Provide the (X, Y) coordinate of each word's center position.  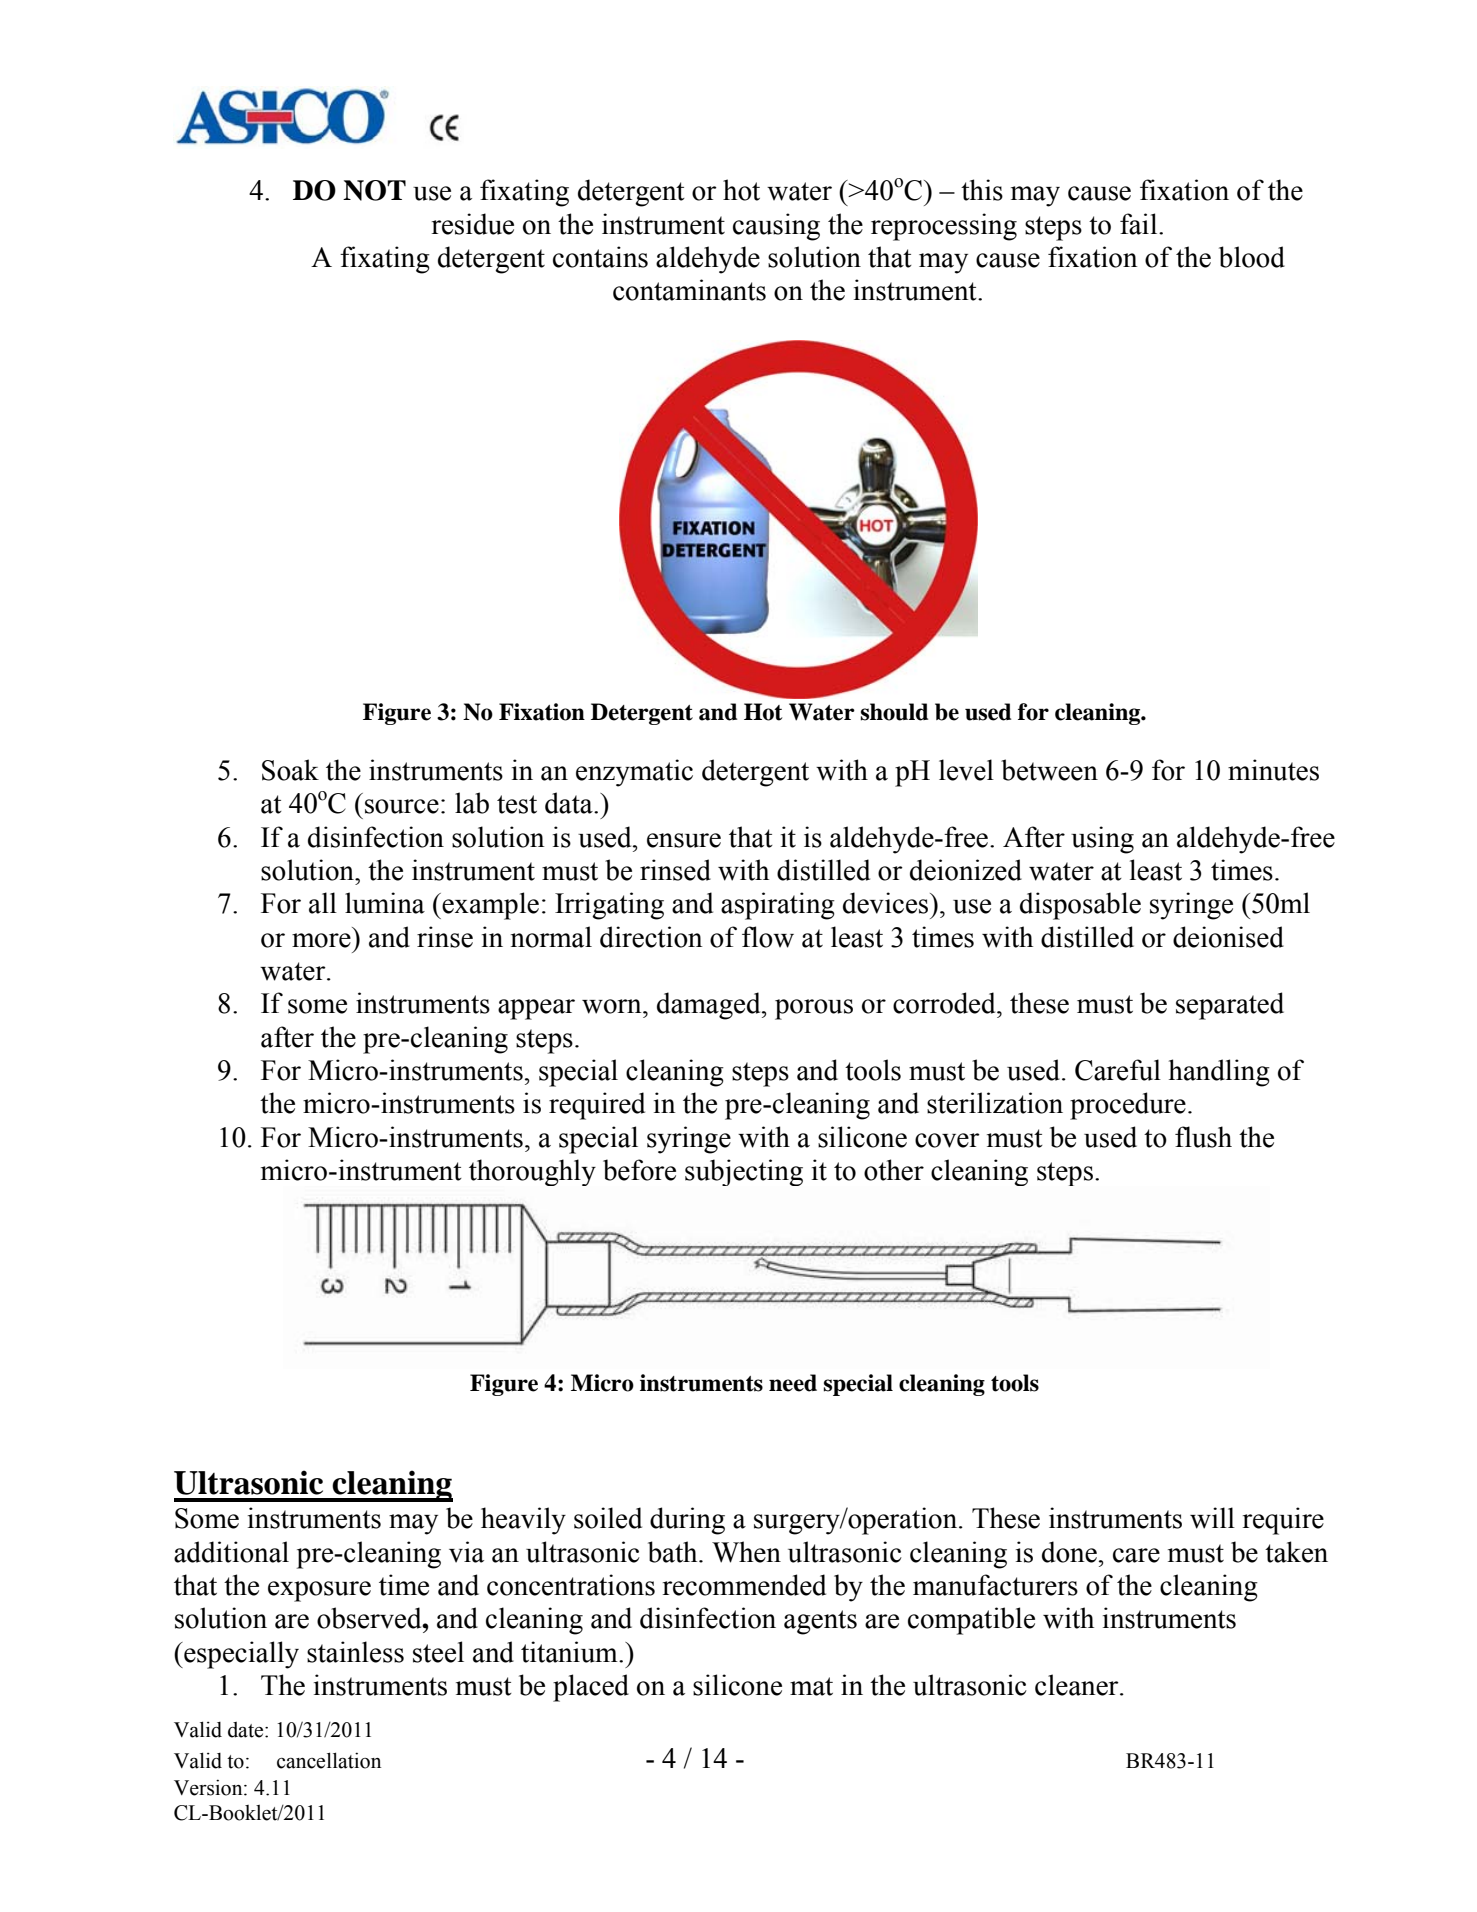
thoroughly (532, 1172)
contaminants (689, 290)
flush (1203, 1137)
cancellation (329, 1760)
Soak (290, 770)
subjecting (744, 1172)
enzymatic (634, 773)
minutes (1273, 770)
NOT (374, 190)
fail (1140, 224)
